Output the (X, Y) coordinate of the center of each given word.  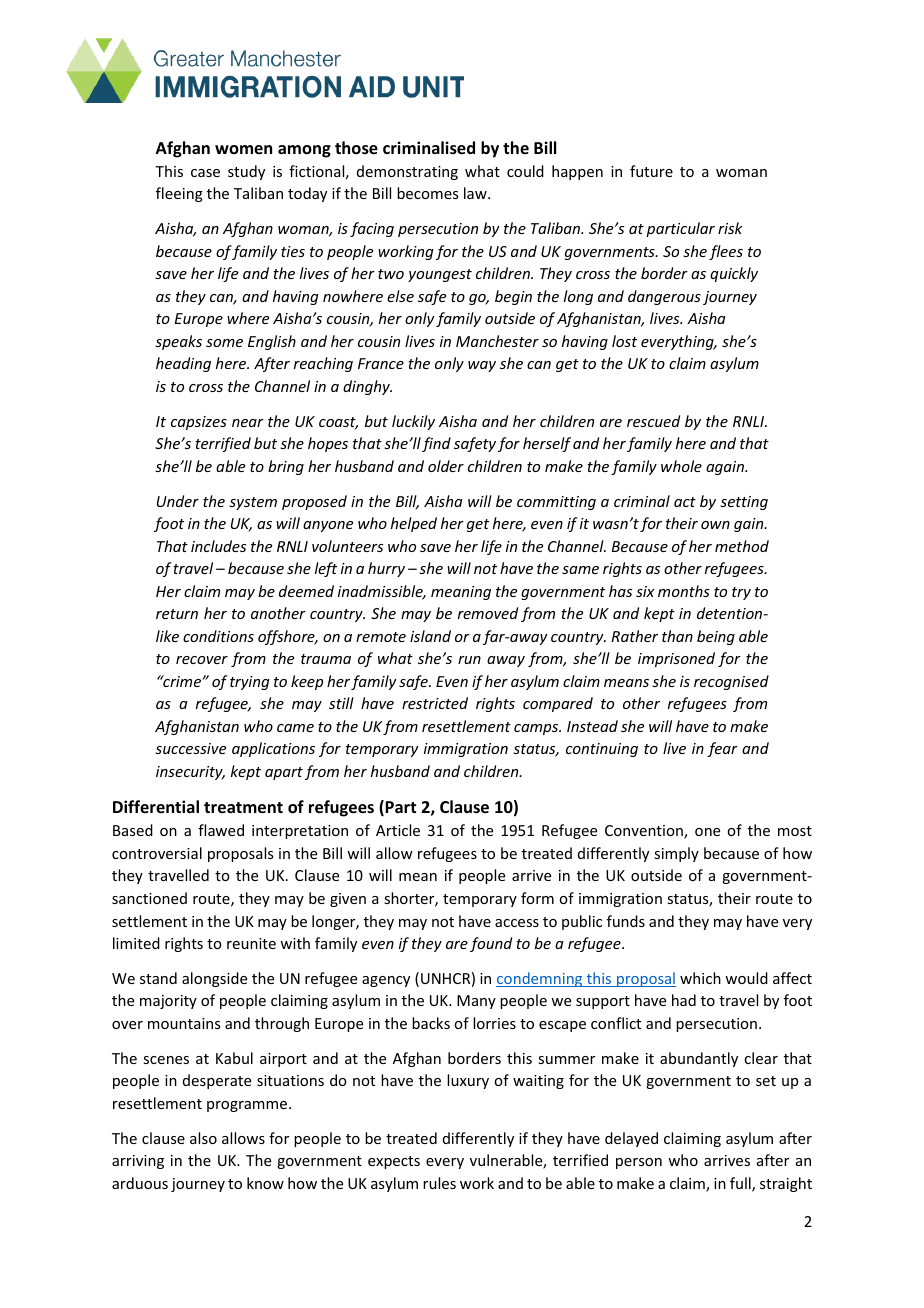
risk (730, 228)
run (469, 660)
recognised (731, 682)
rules (439, 1183)
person (639, 1163)
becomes (427, 193)
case (205, 173)
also (203, 1138)
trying (250, 683)
